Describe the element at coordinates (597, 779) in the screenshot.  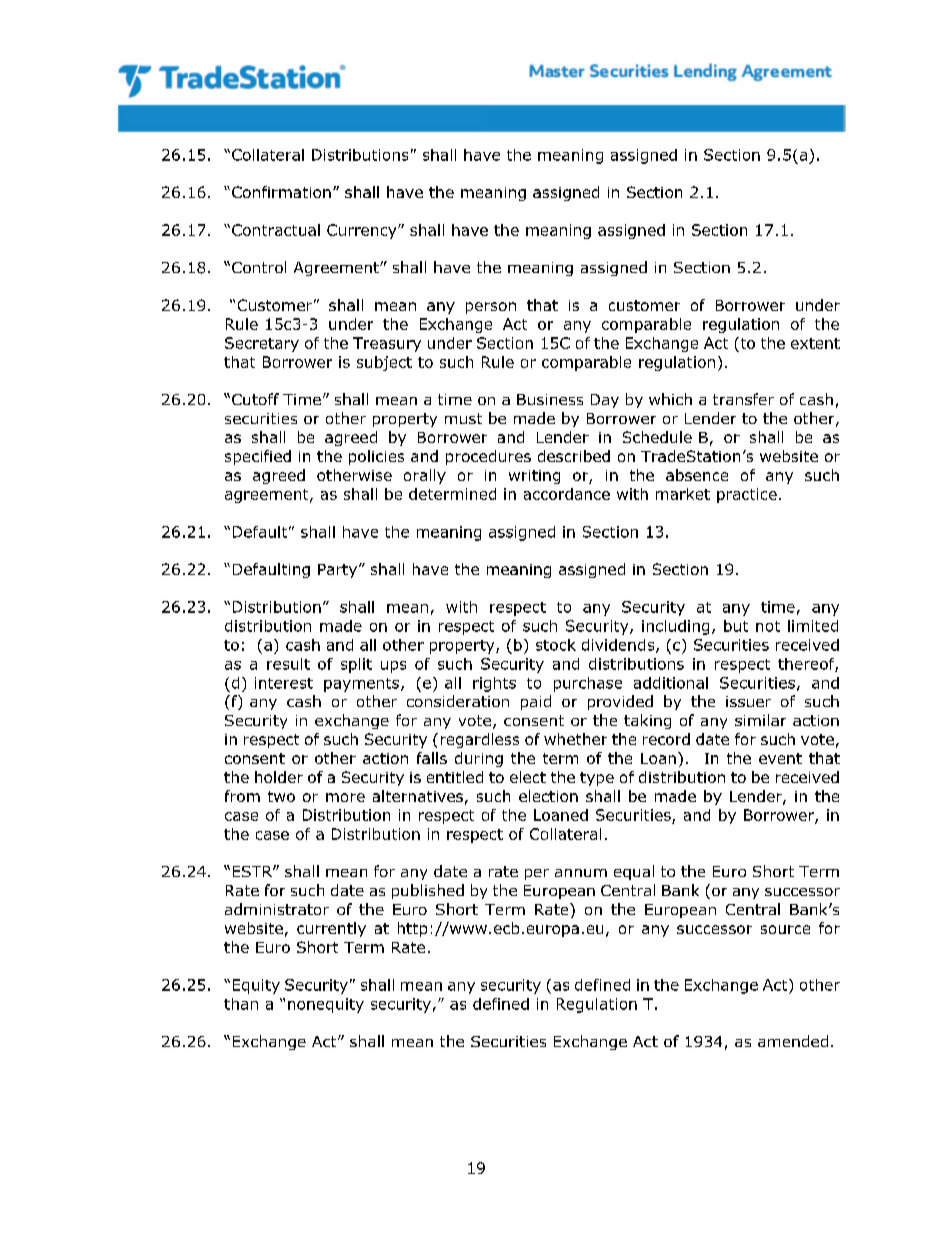
I see `type` at that location.
